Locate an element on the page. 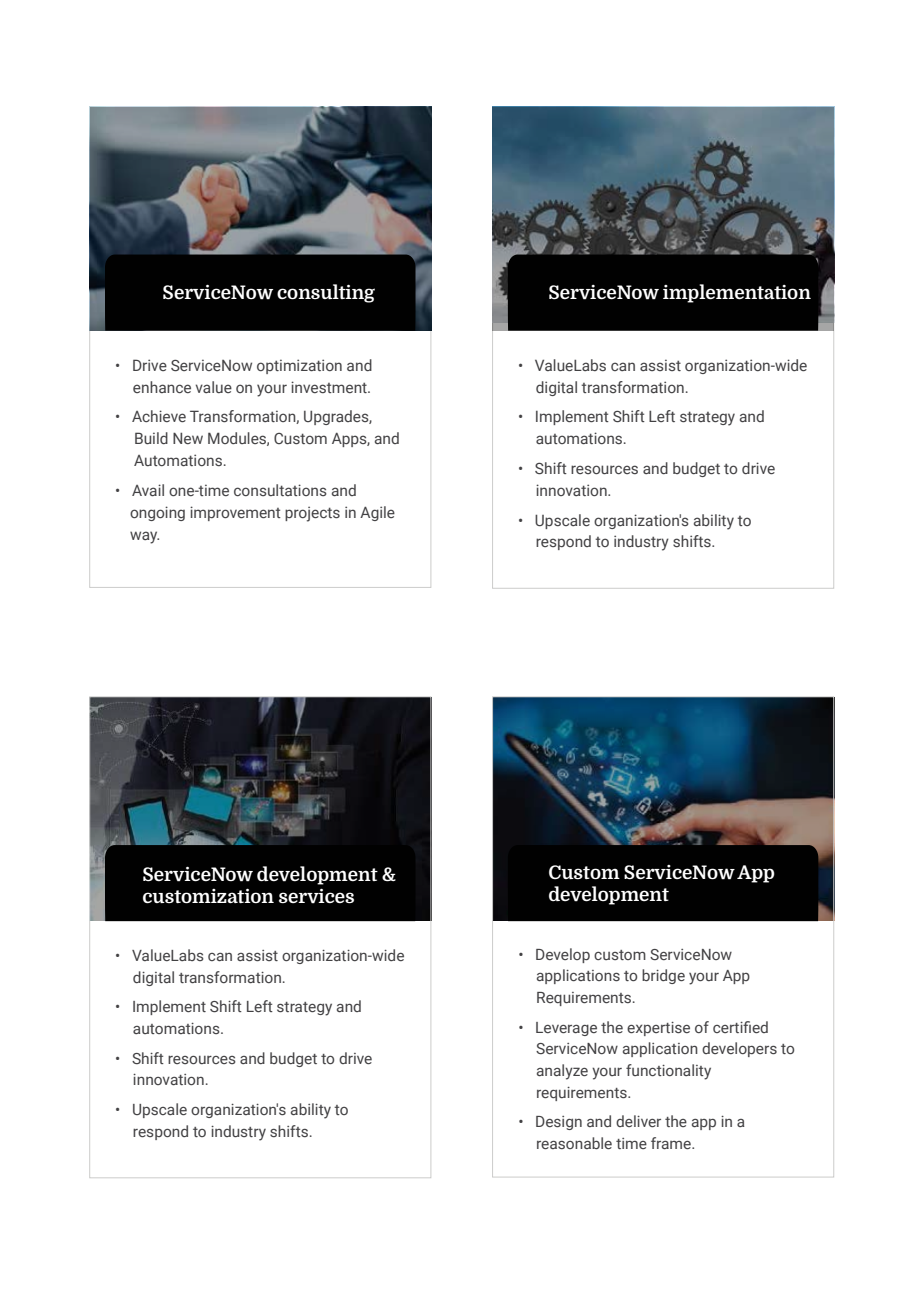  bridge is located at coordinates (663, 976).
